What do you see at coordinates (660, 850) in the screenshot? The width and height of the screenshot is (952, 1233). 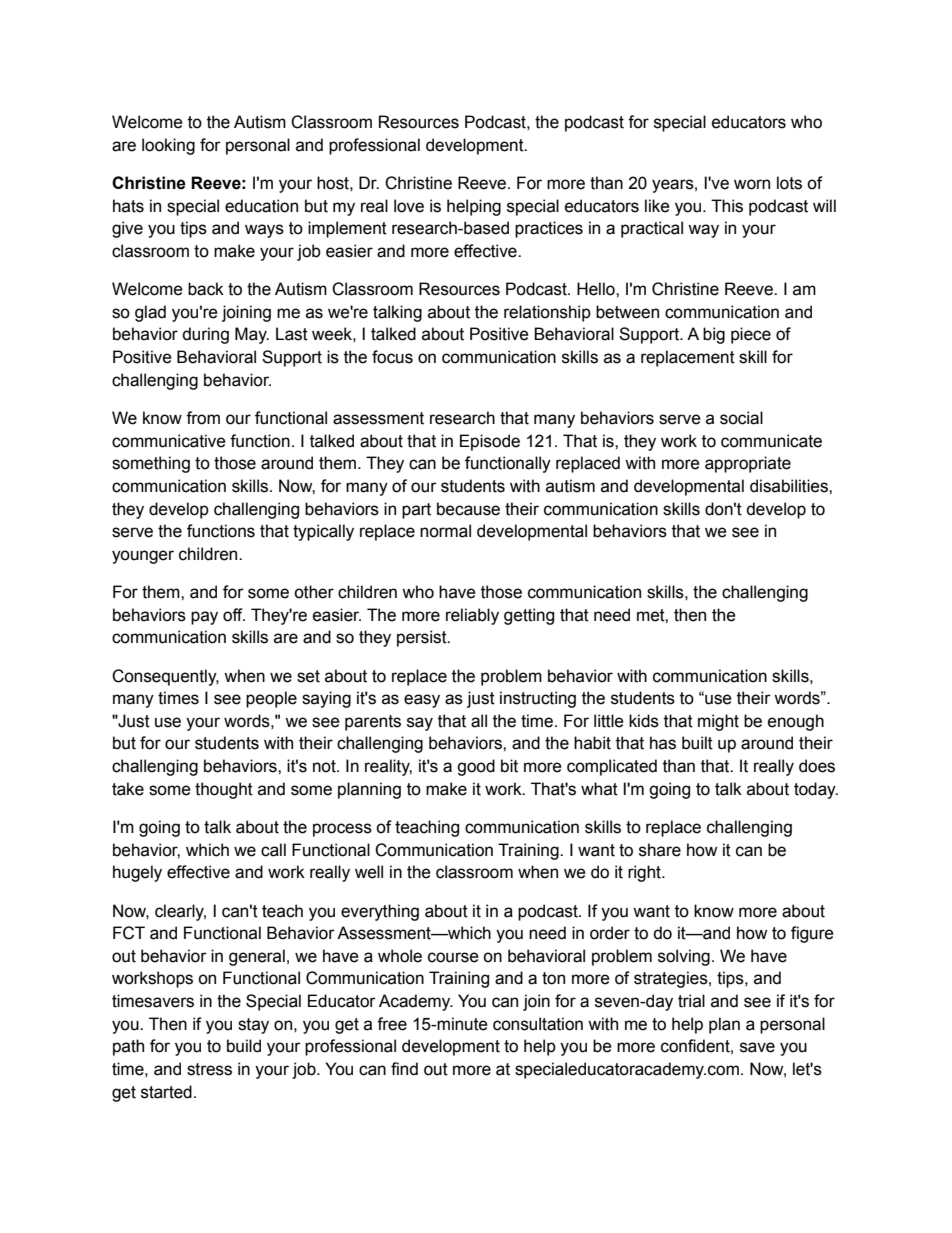 I see `share` at bounding box center [660, 850].
